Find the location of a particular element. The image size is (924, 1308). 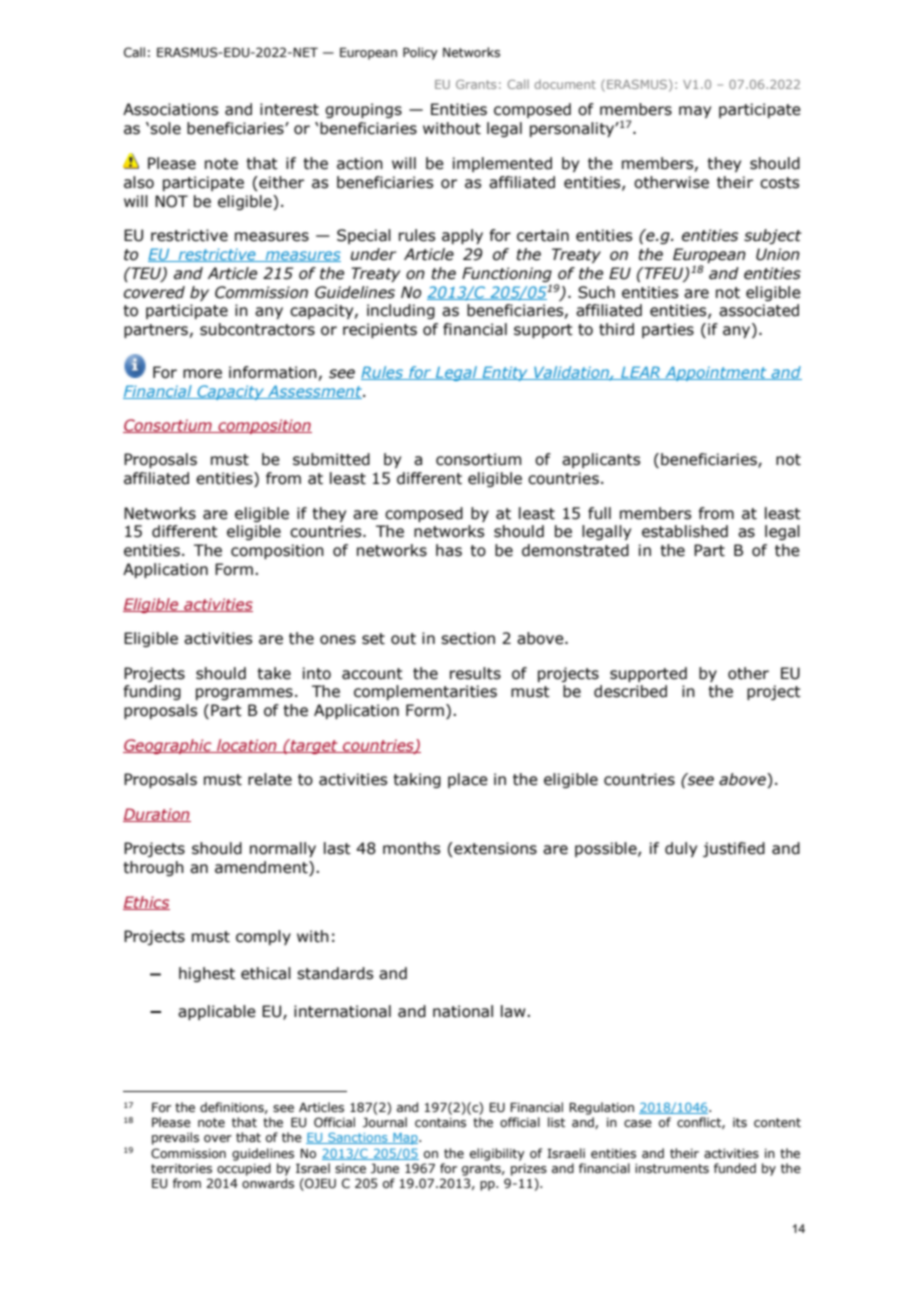

Entity is located at coordinates (505, 373).
